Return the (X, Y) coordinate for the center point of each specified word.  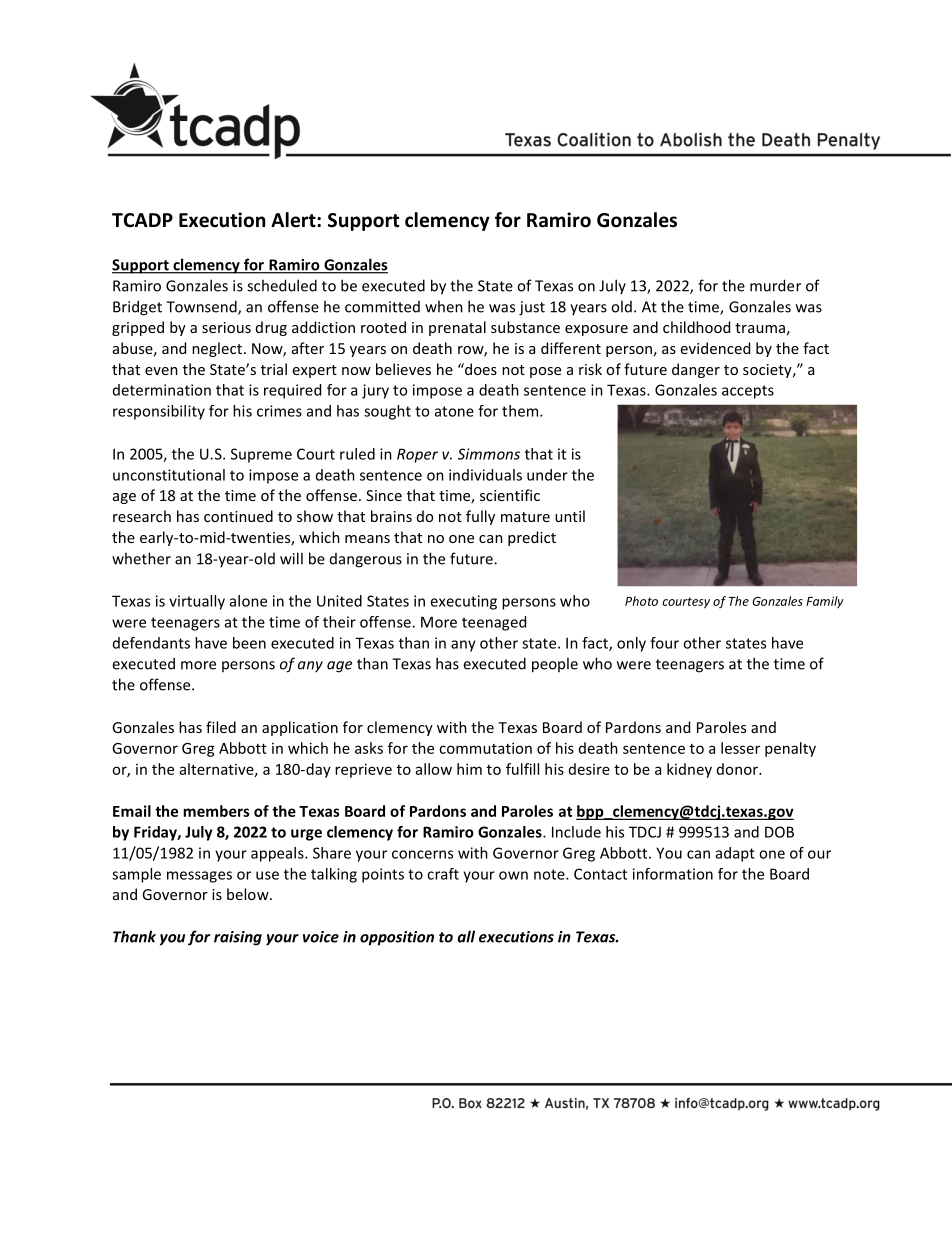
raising (238, 938)
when (444, 306)
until (570, 516)
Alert (294, 220)
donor (738, 769)
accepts (748, 392)
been (249, 643)
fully (480, 517)
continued (238, 516)
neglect (218, 349)
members (216, 811)
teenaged (494, 623)
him (469, 769)
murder (775, 285)
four (664, 643)
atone (454, 411)
